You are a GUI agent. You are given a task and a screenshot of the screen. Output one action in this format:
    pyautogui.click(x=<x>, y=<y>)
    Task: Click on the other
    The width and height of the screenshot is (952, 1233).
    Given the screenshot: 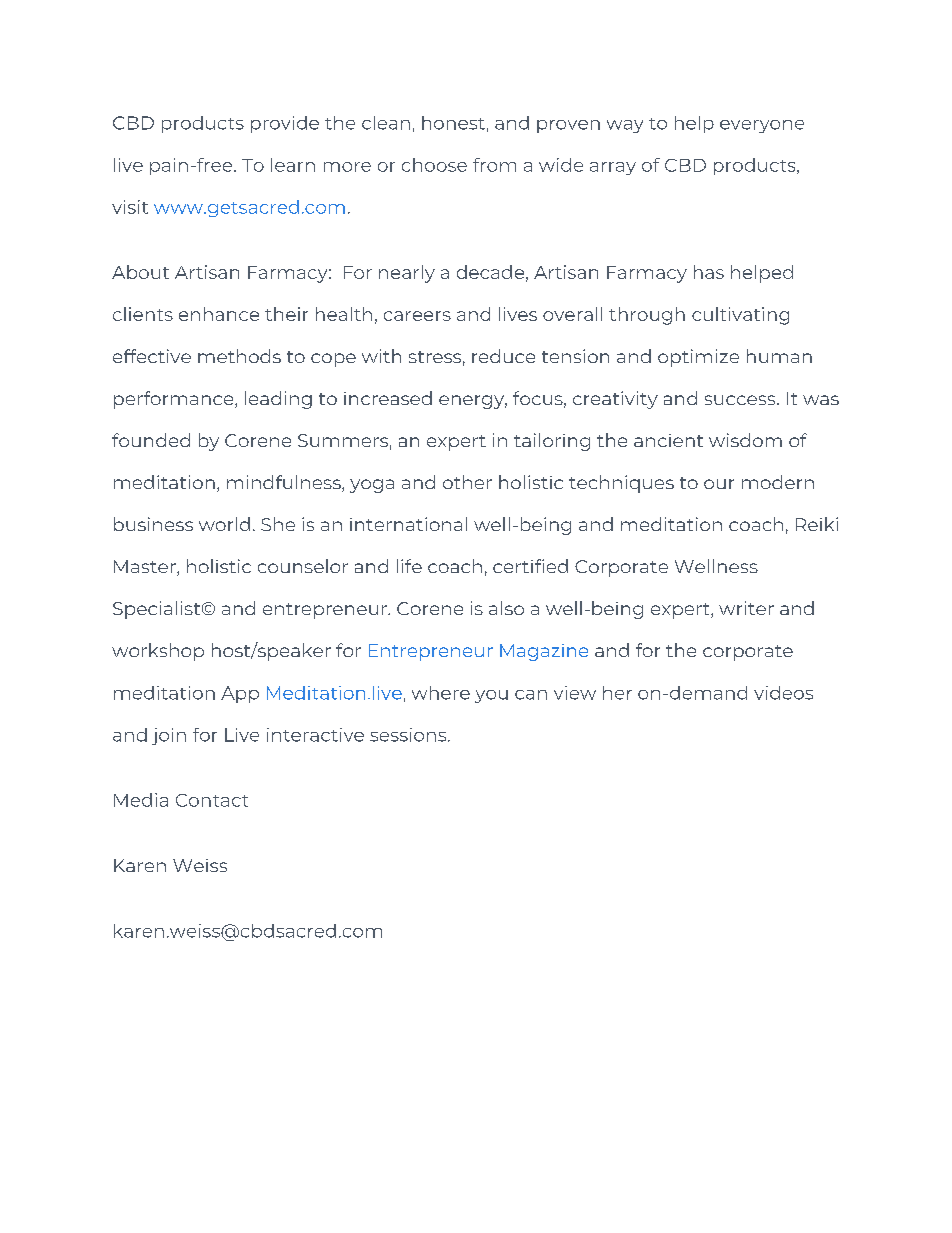 What is the action you would take?
    pyautogui.click(x=467, y=482)
